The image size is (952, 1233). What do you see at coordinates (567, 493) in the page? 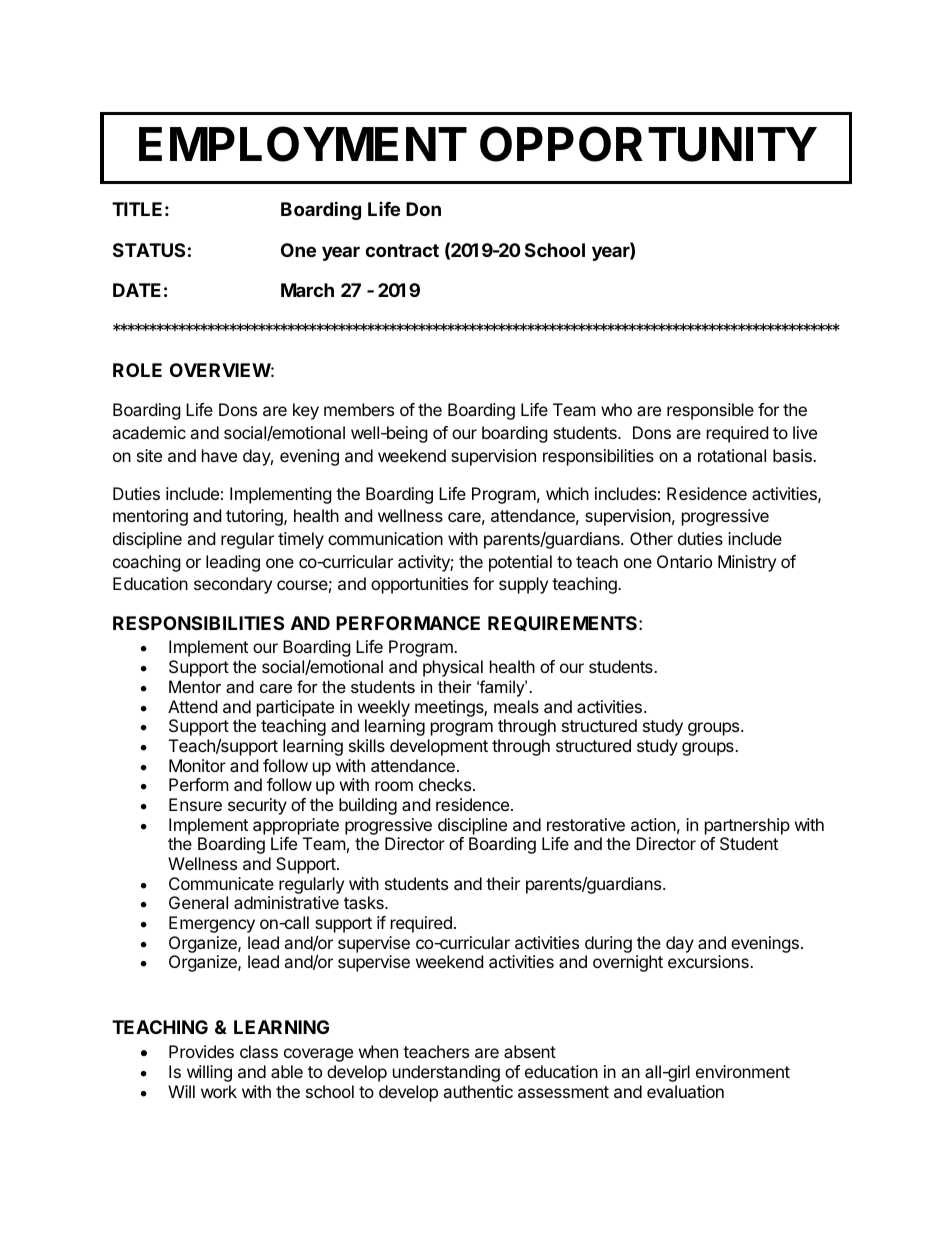
I see `which` at bounding box center [567, 493].
